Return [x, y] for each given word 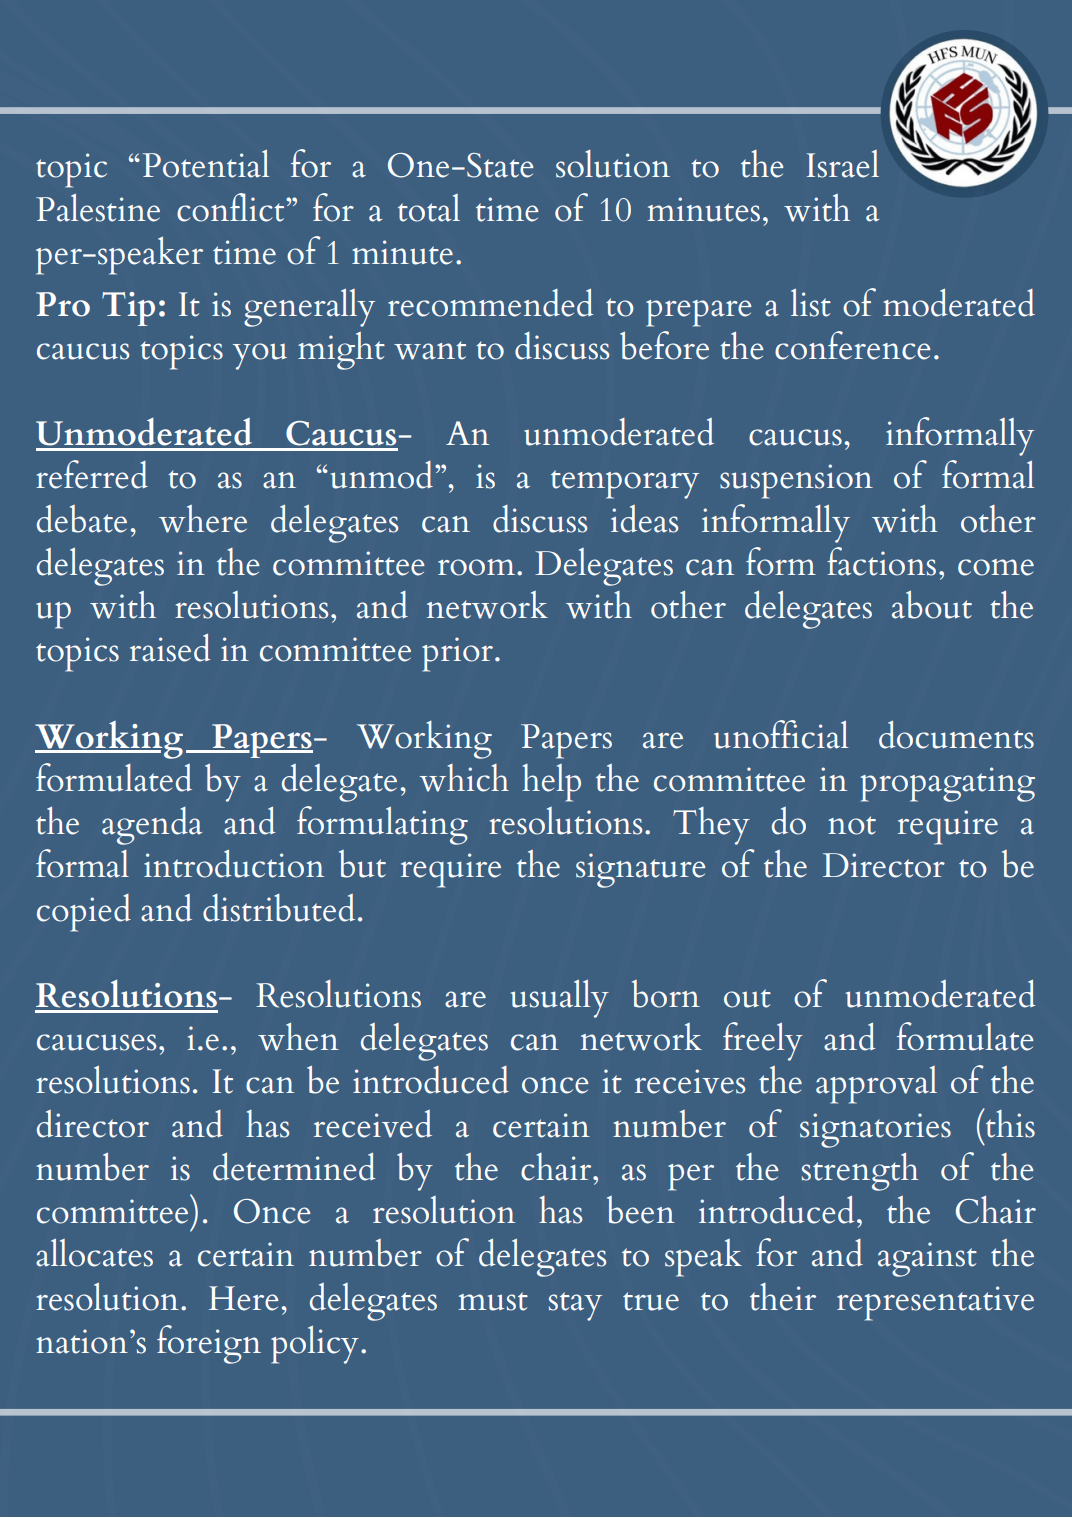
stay [575, 1306]
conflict [232, 207]
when [298, 1037]
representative [935, 1303]
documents [956, 734]
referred [92, 474]
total [429, 208]
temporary [625, 484]
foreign [209, 1344]
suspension [796, 481]
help [551, 783]
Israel [842, 164]
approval [876, 1085]
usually [560, 998]
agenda [152, 826]
